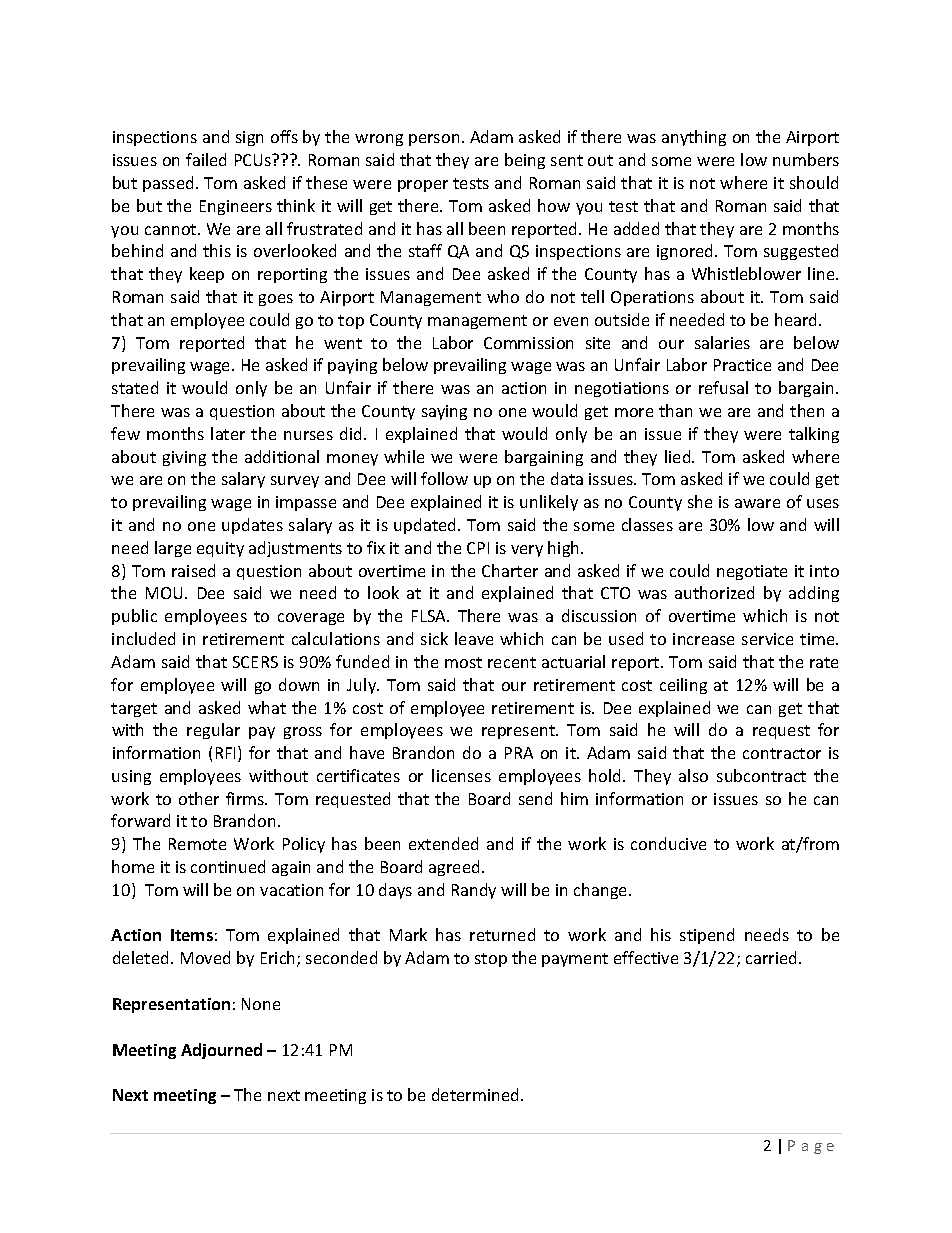 This screenshot has width=952, height=1233. What do you see at coordinates (474, 638) in the screenshot?
I see `leave` at bounding box center [474, 638].
